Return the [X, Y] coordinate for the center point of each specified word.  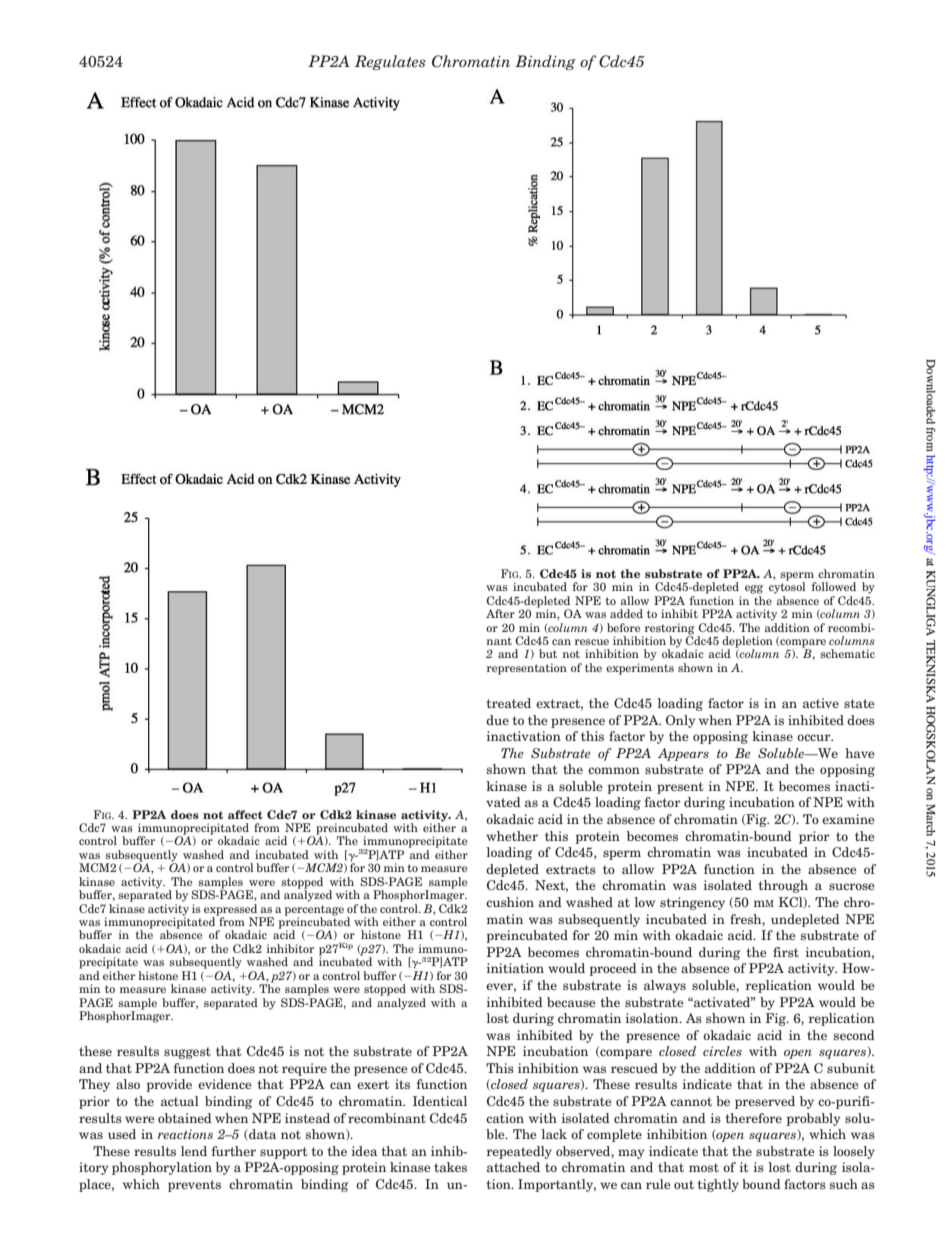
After [500, 613]
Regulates [390, 63]
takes [450, 1167]
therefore [754, 1118]
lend [194, 1151]
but [548, 653]
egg [754, 589]
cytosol [787, 587]
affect [245, 814]
